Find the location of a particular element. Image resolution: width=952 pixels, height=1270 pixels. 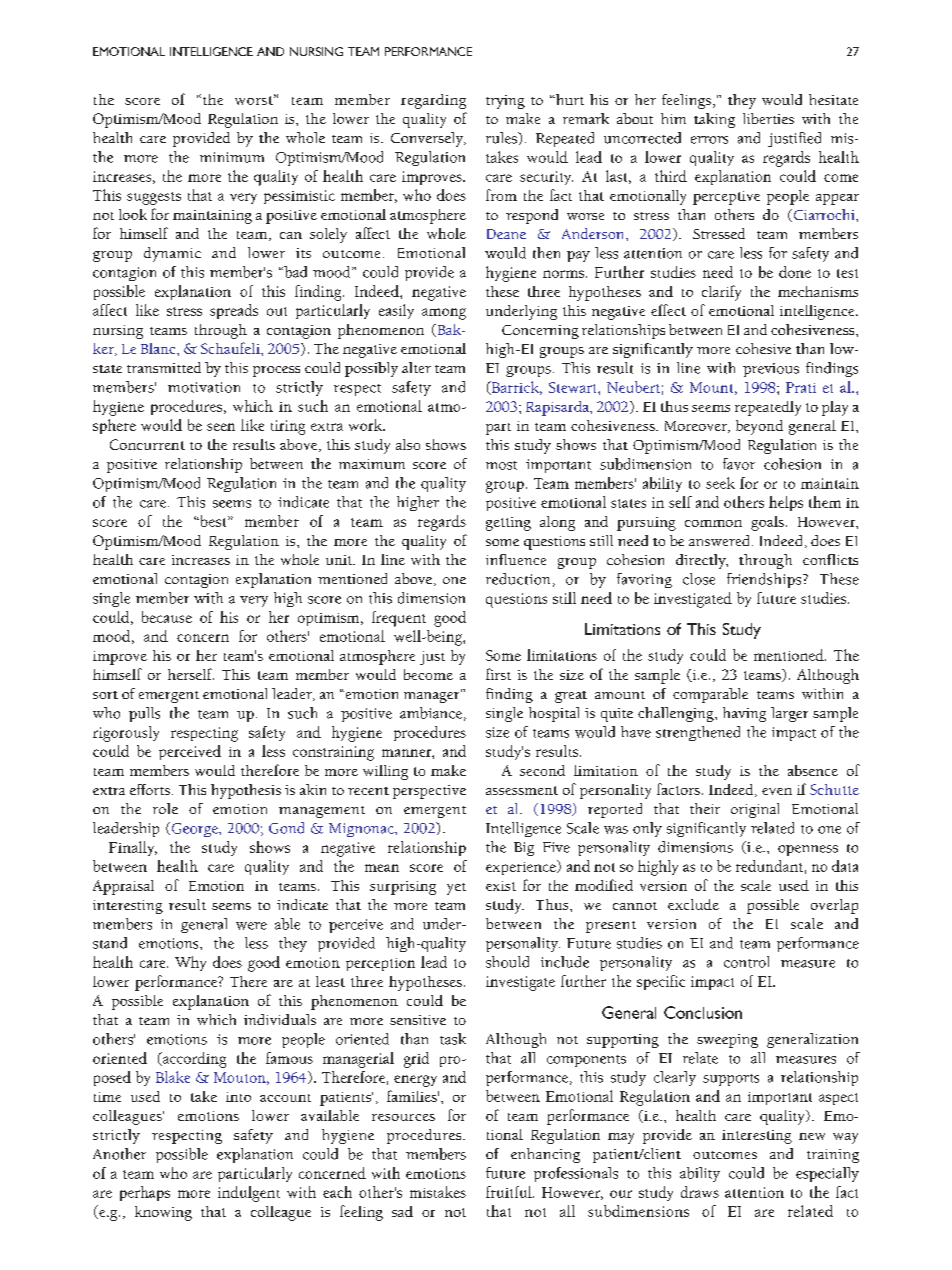

perhaps is located at coordinates (145, 1193).
